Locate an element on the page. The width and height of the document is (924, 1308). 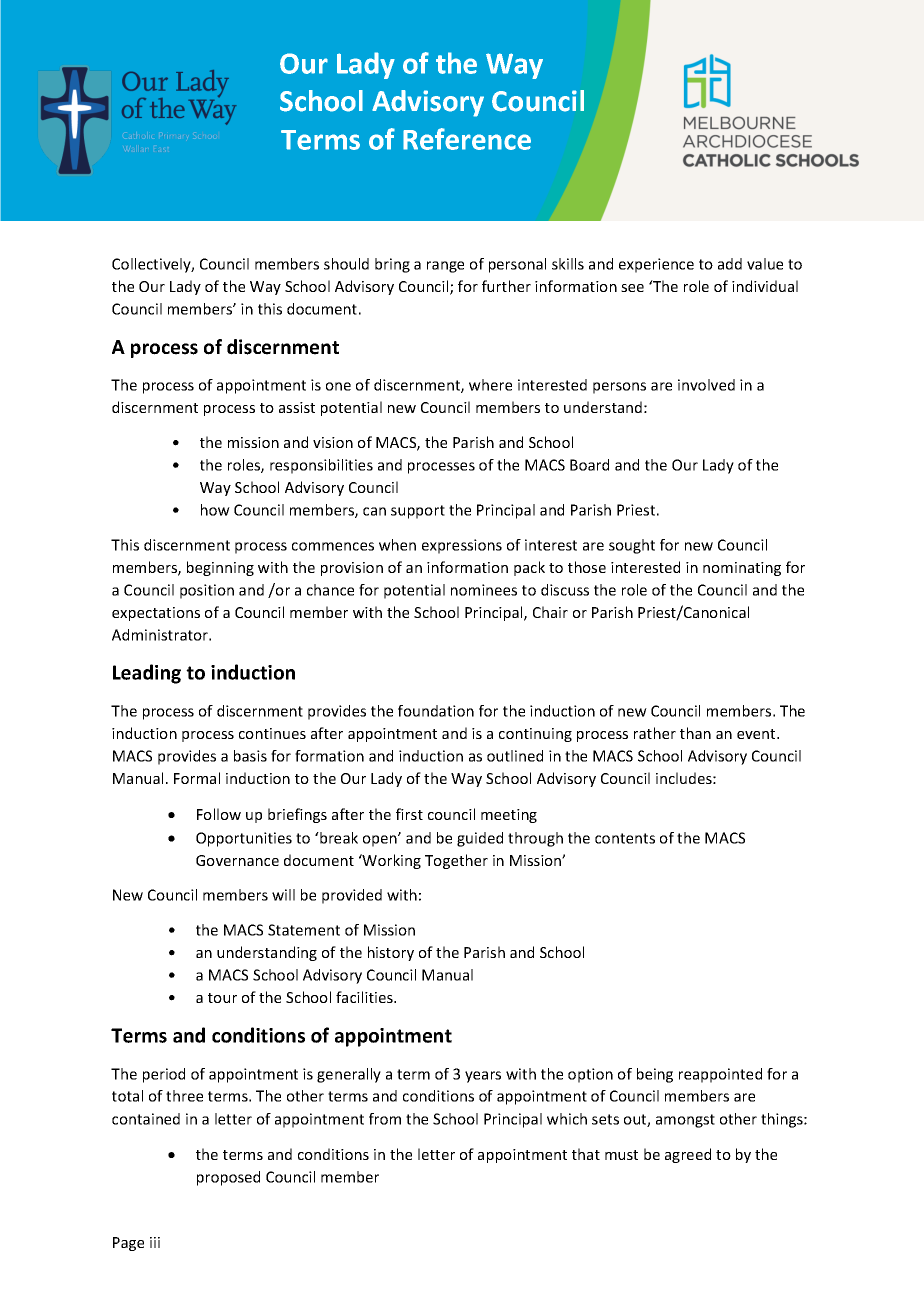
where is located at coordinates (490, 385).
